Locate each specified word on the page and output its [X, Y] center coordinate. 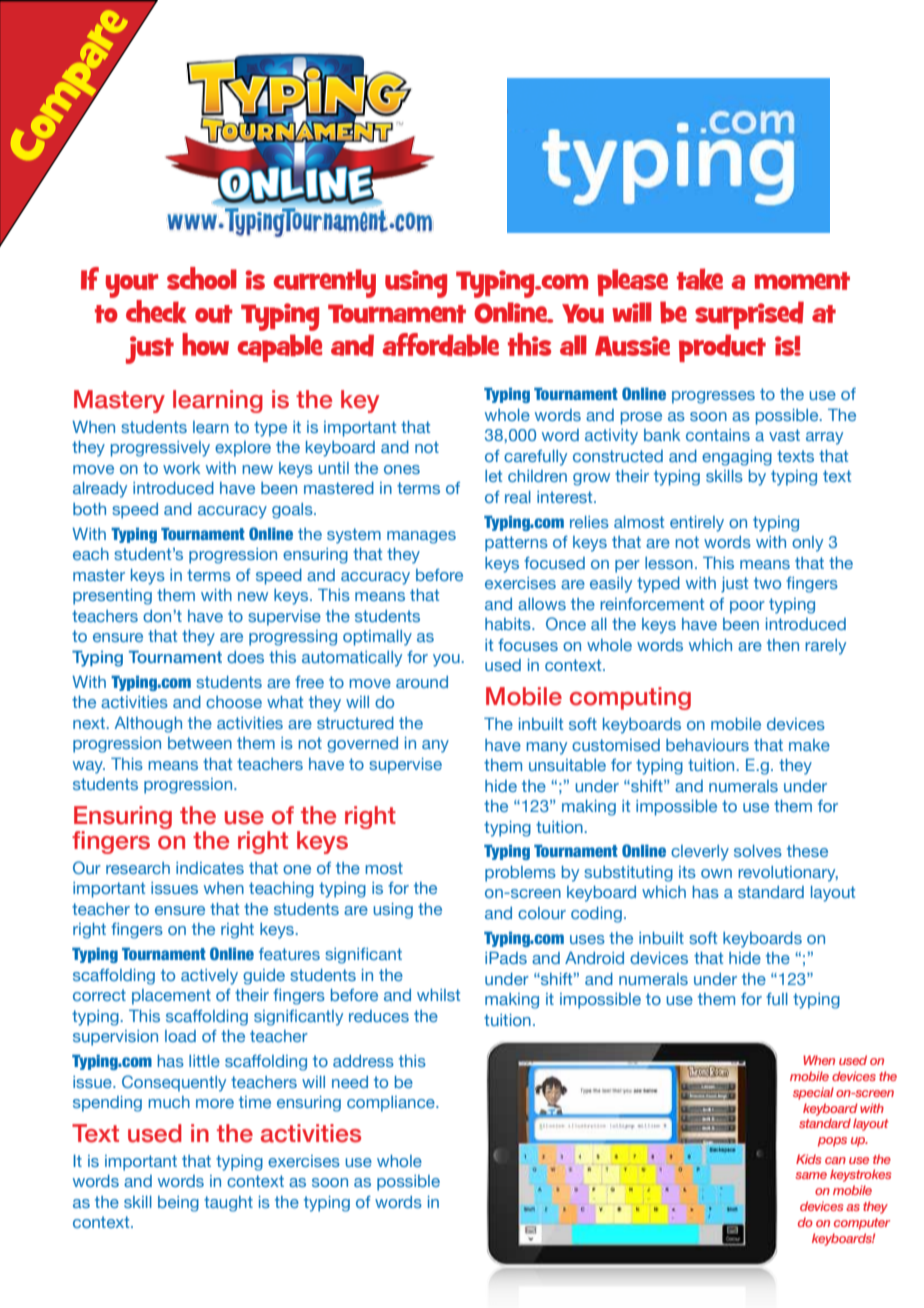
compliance [392, 1104]
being [178, 1204]
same [811, 1175]
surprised [749, 315]
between [200, 743]
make [809, 745]
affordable [440, 344]
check [156, 311]
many [546, 748]
